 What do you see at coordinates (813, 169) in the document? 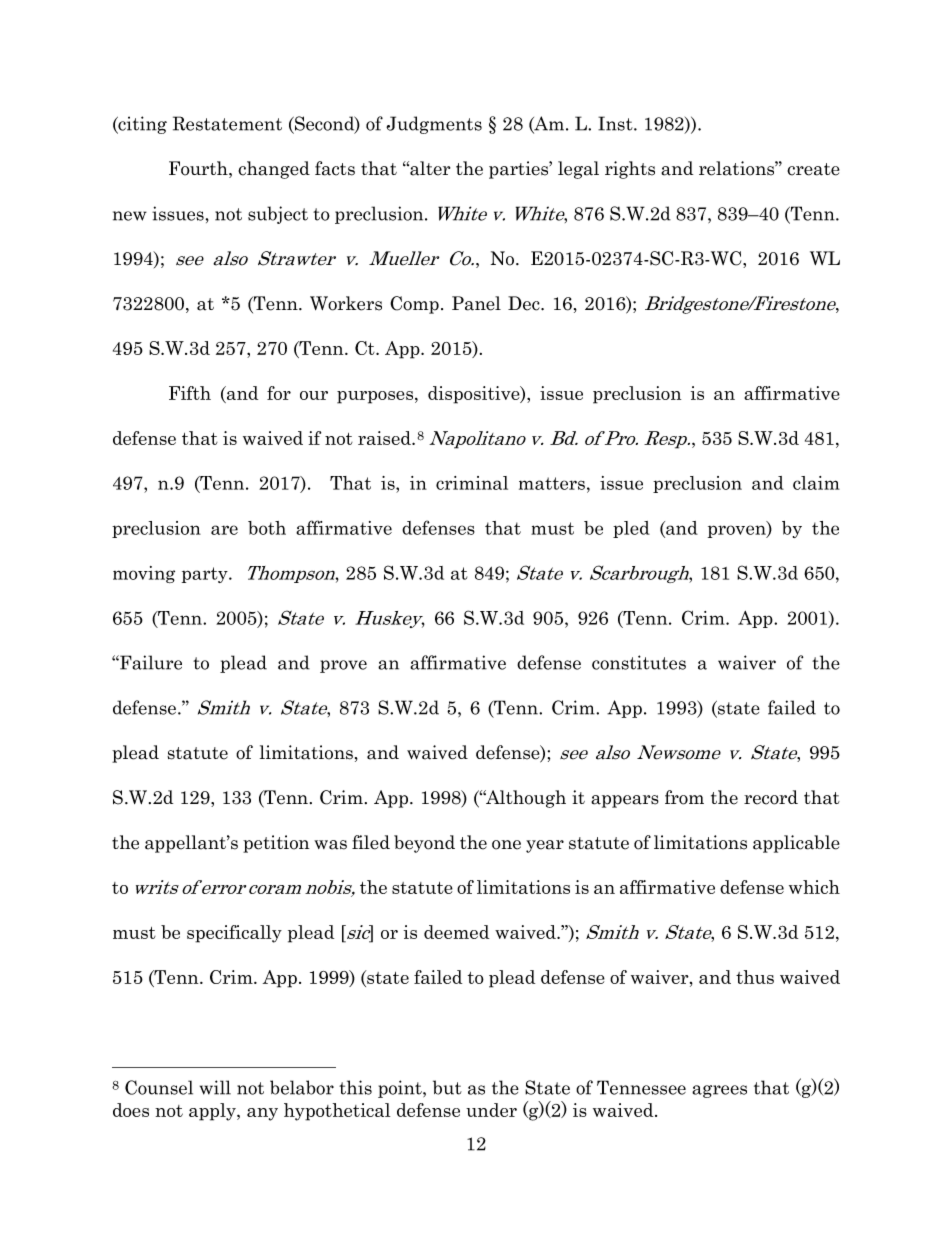
I see `create` at bounding box center [813, 169].
